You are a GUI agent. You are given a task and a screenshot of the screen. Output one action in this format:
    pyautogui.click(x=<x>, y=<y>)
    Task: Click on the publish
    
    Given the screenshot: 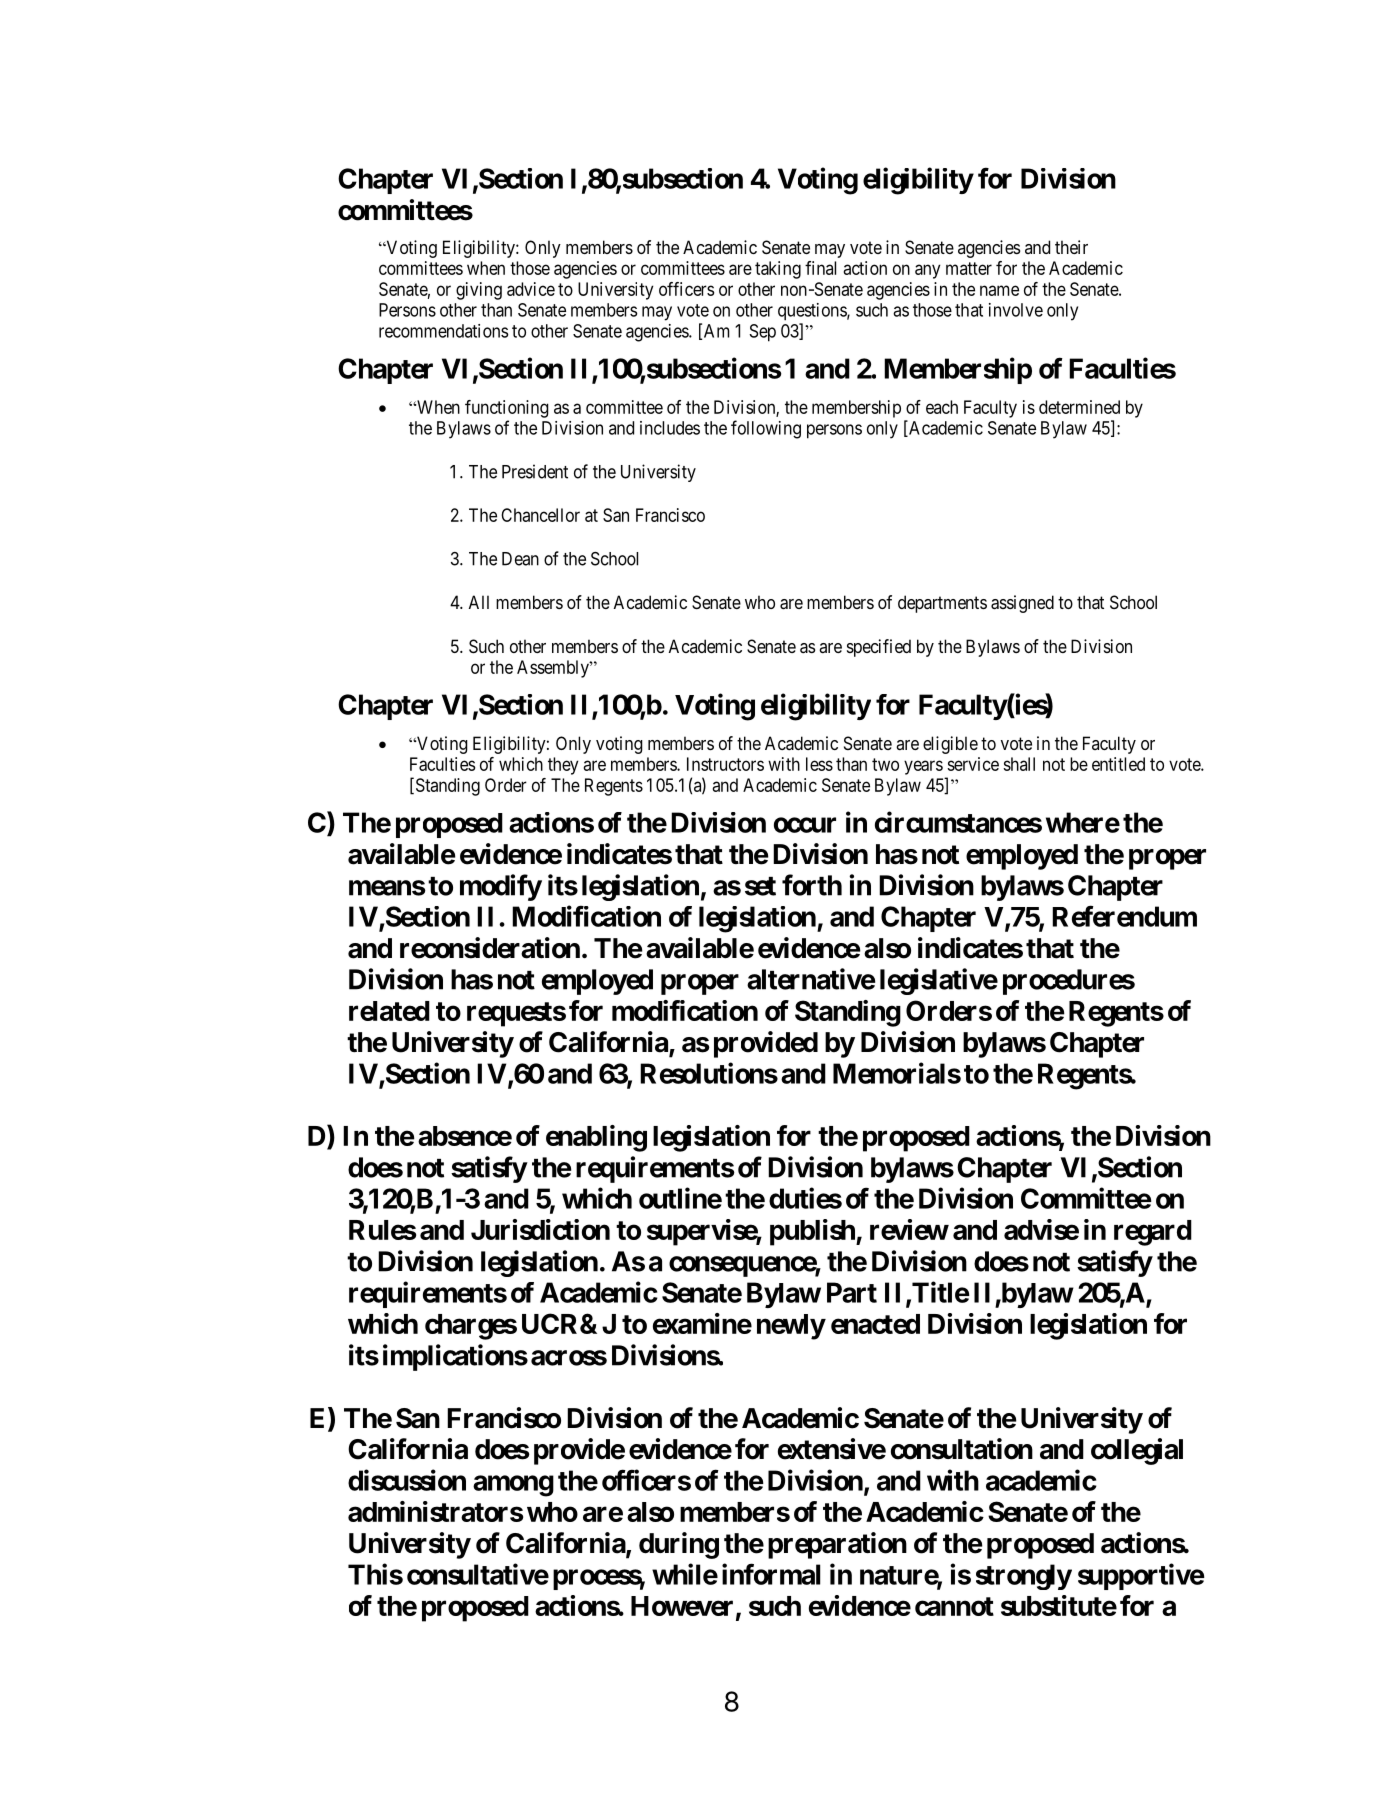 What is the action you would take?
    pyautogui.click(x=813, y=1232)
